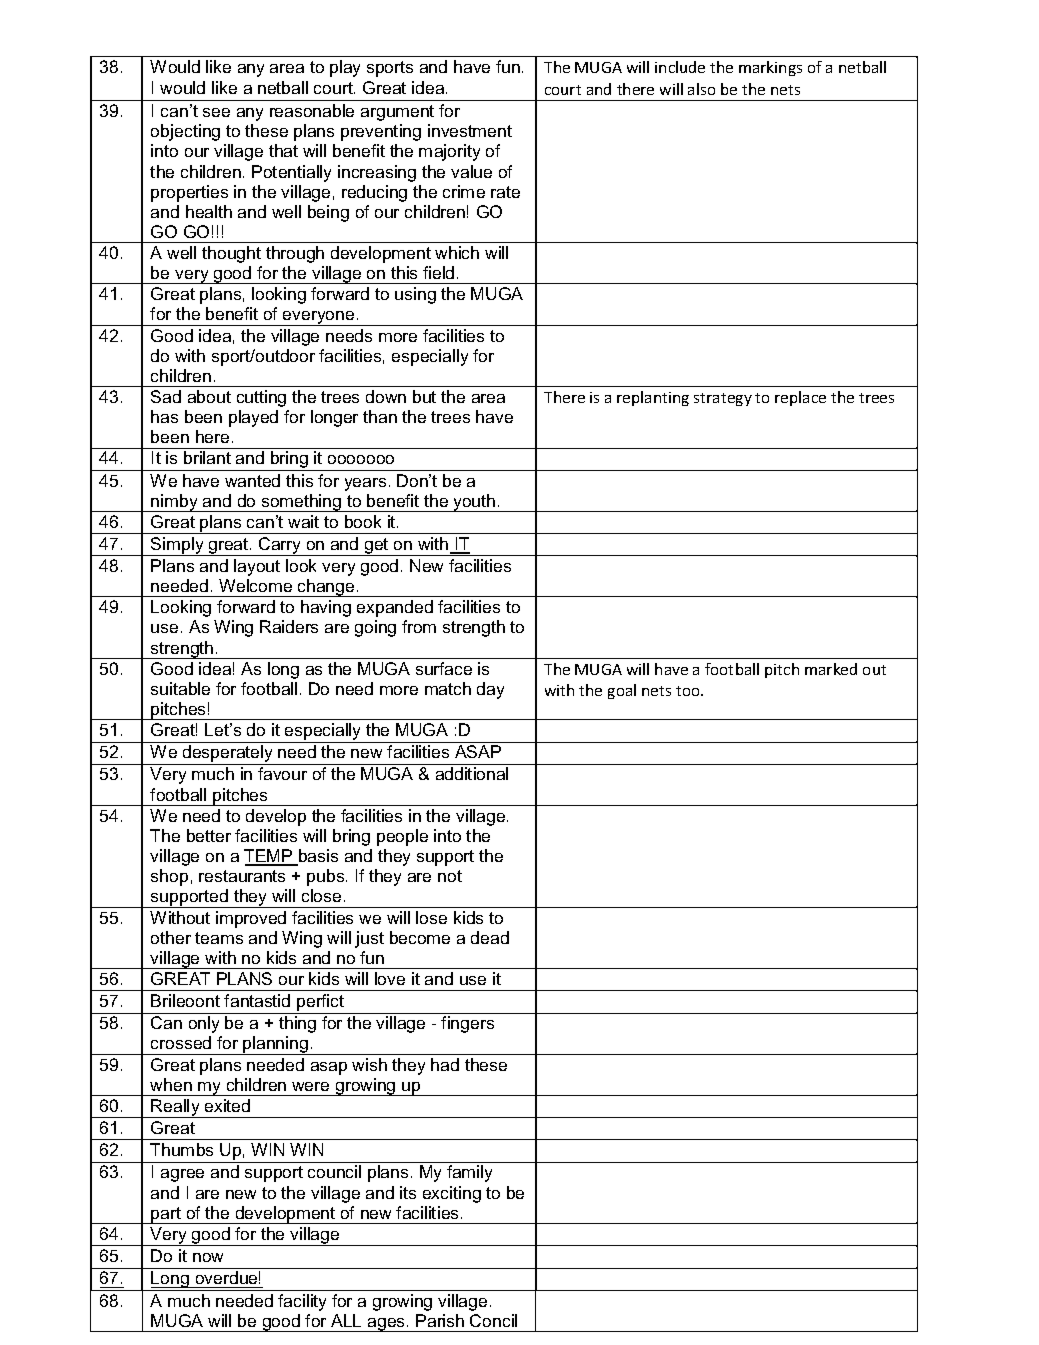 This screenshot has width=1039, height=1345. Describe the element at coordinates (219, 938) in the screenshot. I see `teams` at that location.
